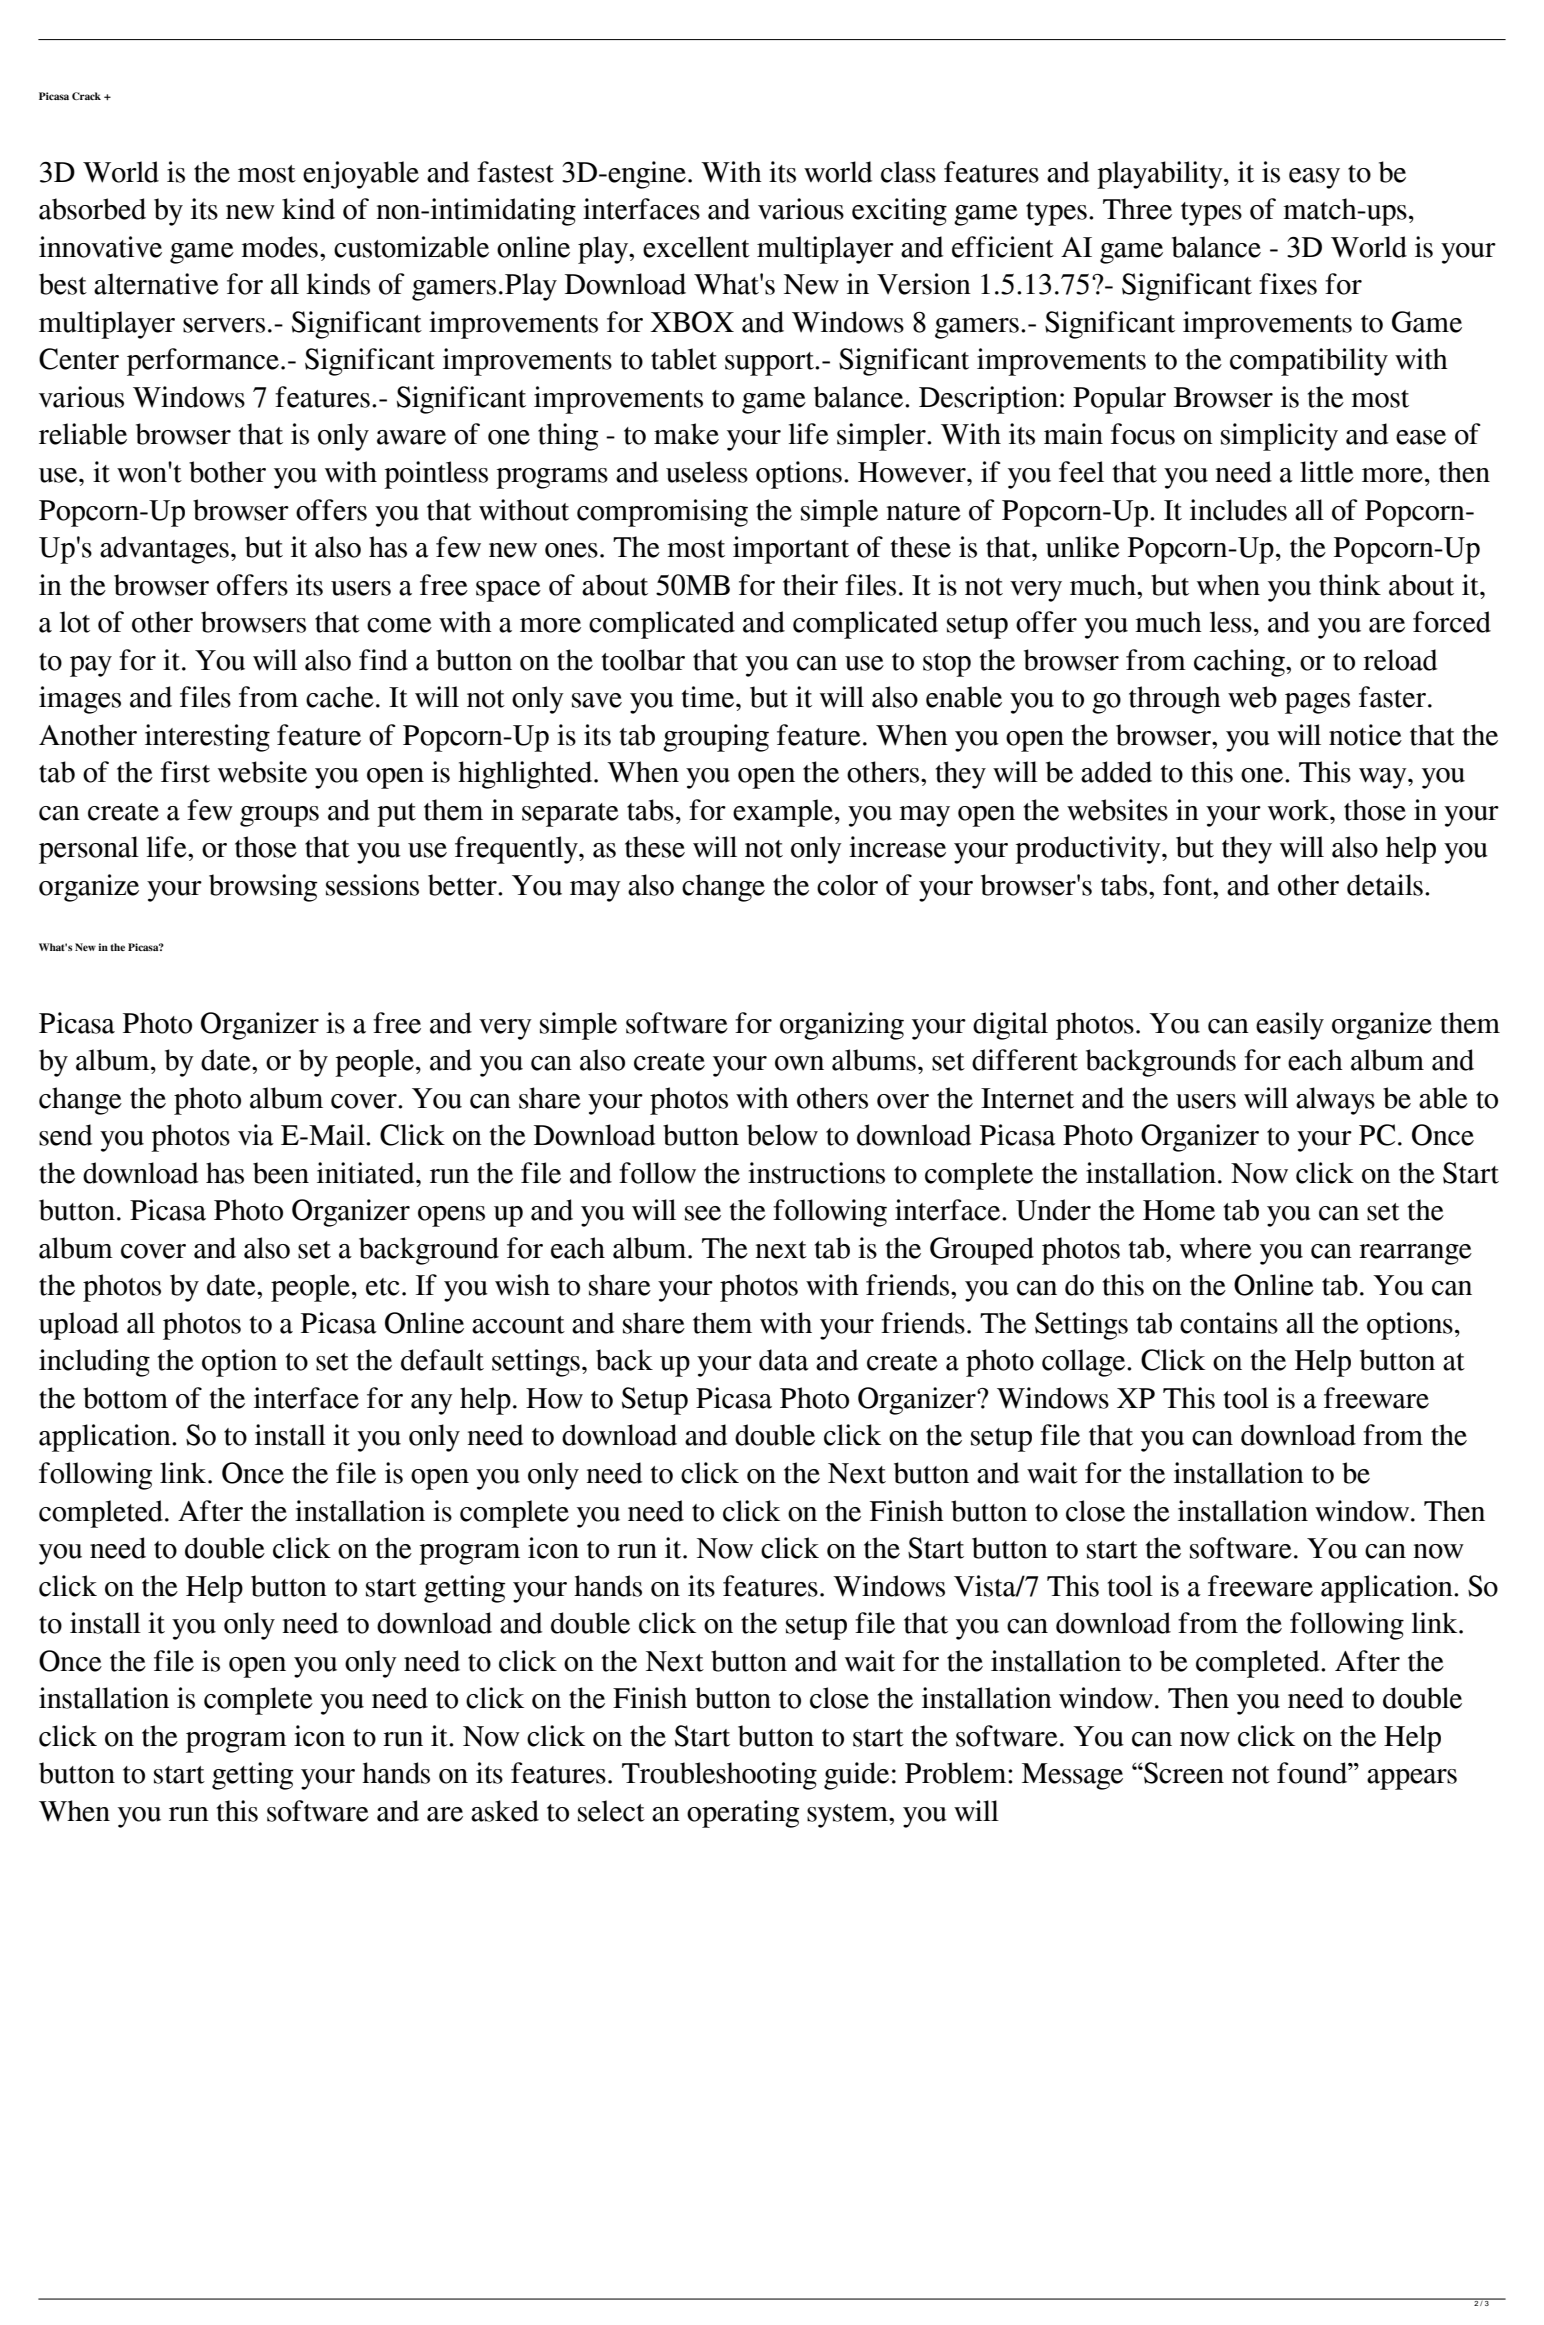 This image has width=1544, height=2325. I want to click on easy, so click(1314, 178).
